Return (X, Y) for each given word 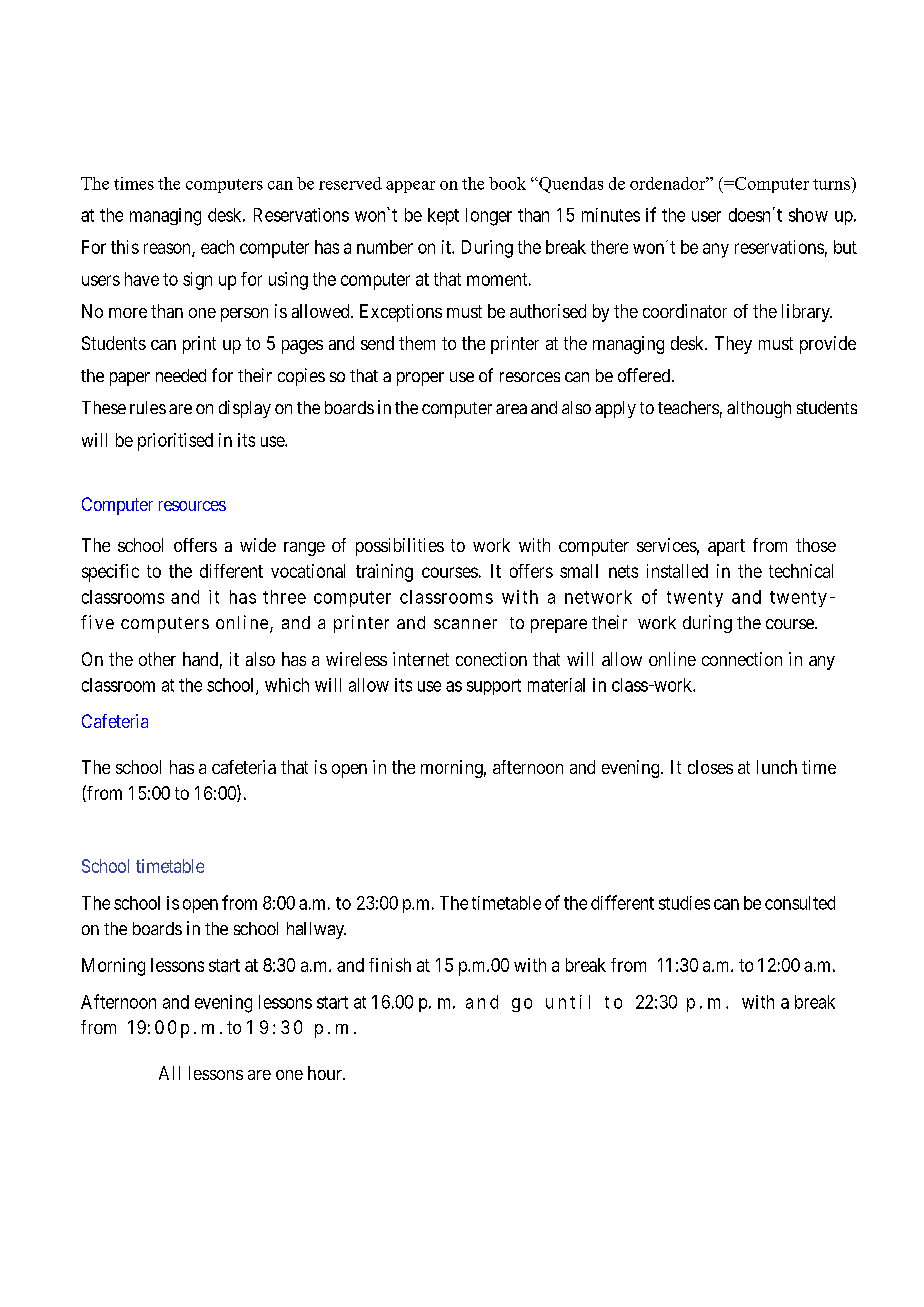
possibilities (400, 547)
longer (489, 217)
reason (168, 249)
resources (192, 506)
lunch (777, 767)
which (287, 685)
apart (726, 547)
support (494, 687)
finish (390, 965)
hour (326, 1073)
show (808, 215)
